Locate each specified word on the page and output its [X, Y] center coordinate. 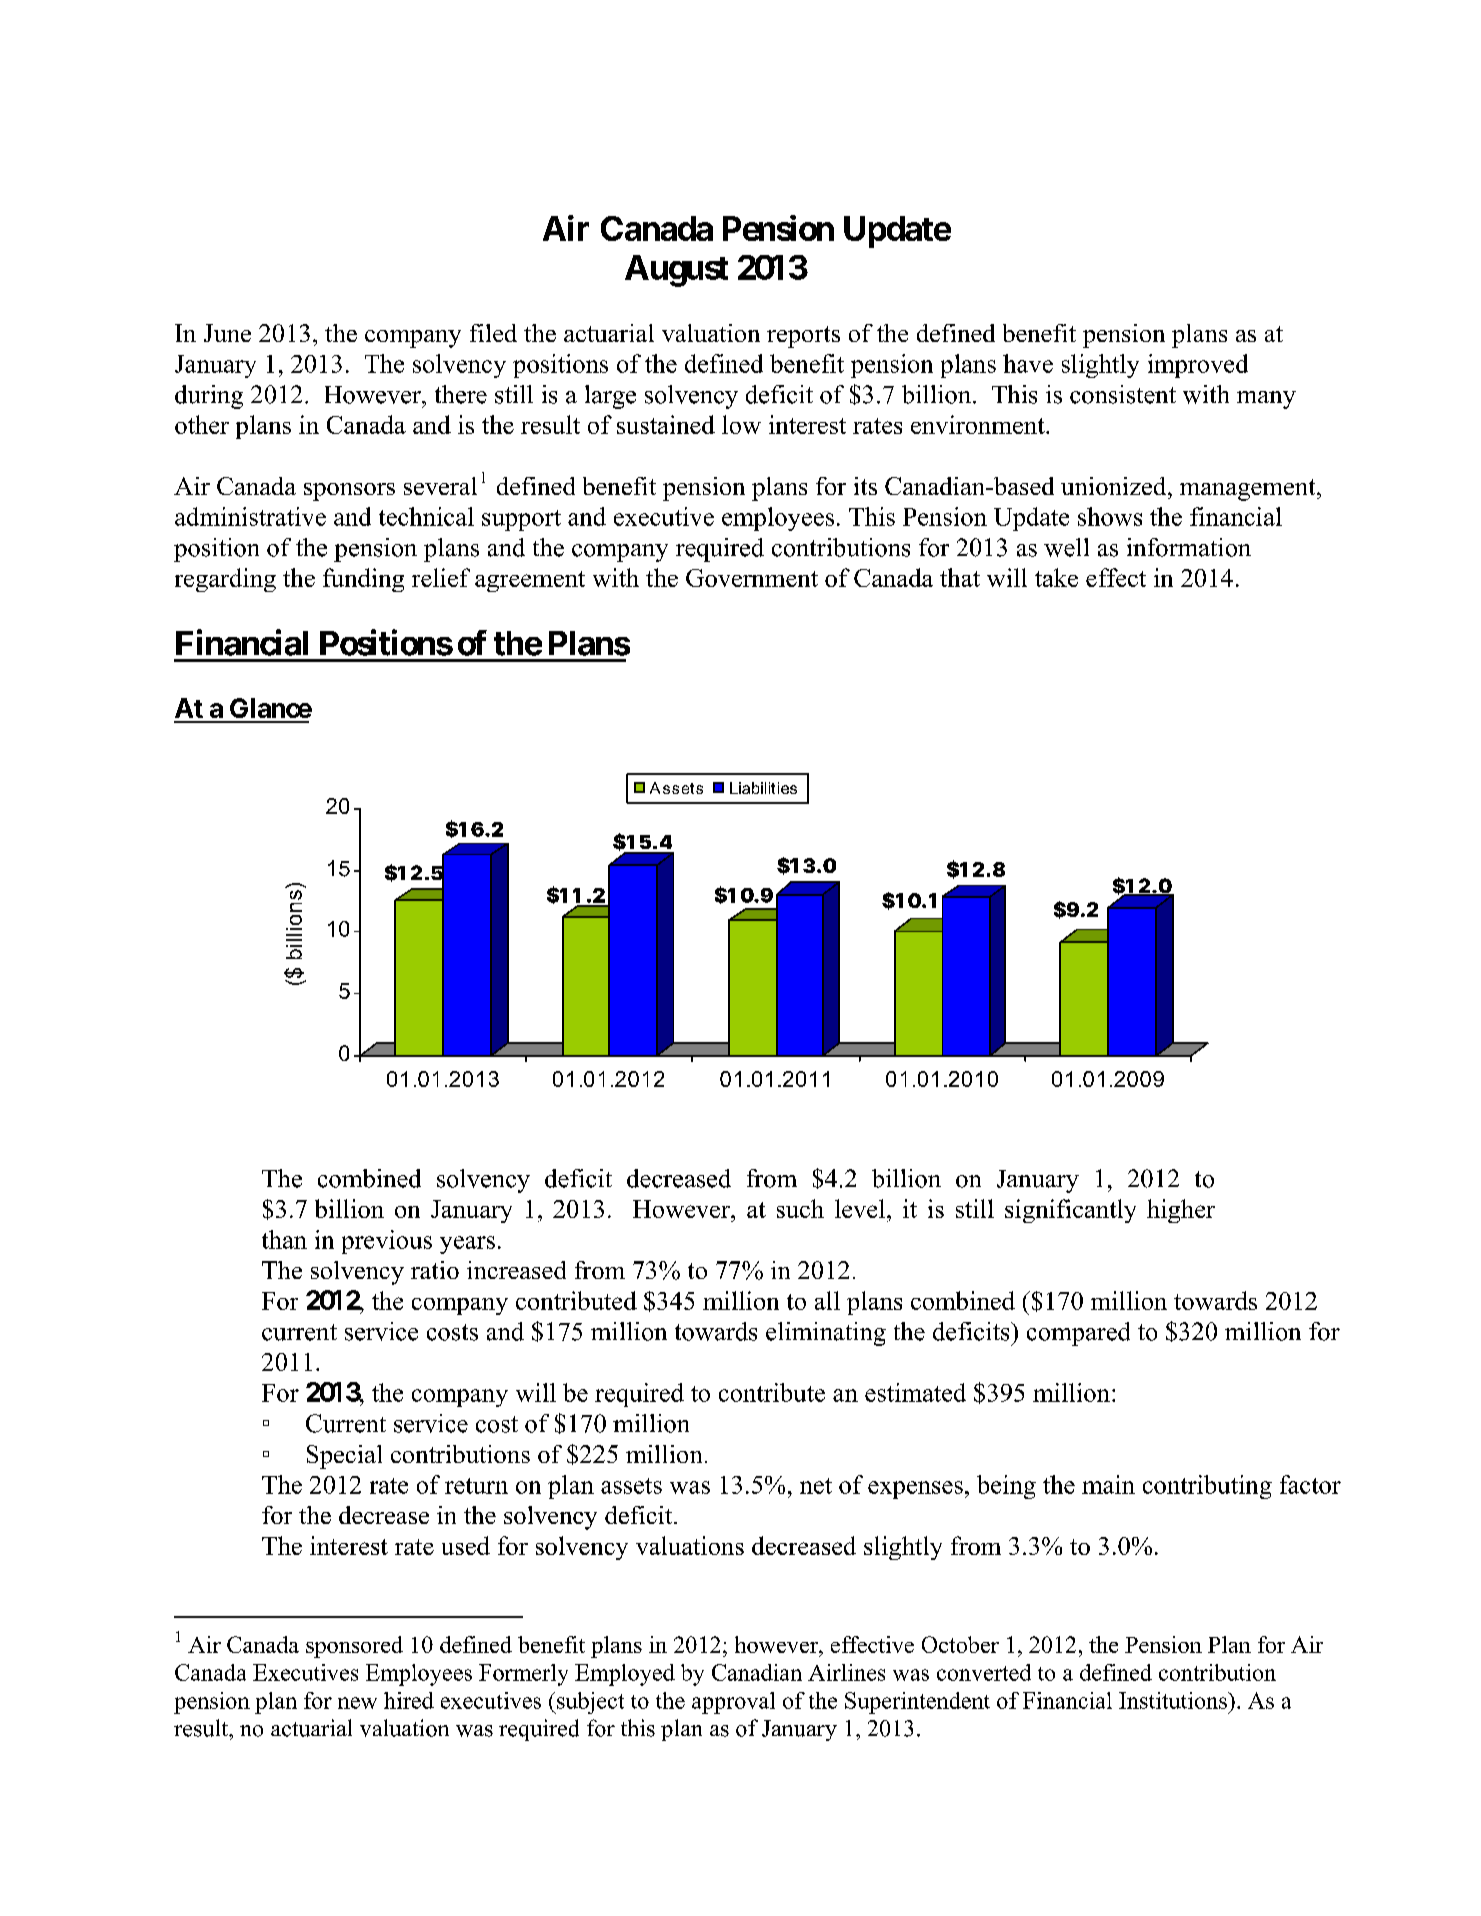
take [1056, 577]
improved [1198, 366]
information [1189, 547]
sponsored [354, 1647]
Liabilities [763, 788]
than [284, 1239]
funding [363, 580]
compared [1078, 1334]
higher [1181, 1211]
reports [803, 337]
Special [344, 1457]
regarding [225, 580]
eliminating [826, 1334]
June [227, 333]
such [800, 1208]
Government [752, 578]
